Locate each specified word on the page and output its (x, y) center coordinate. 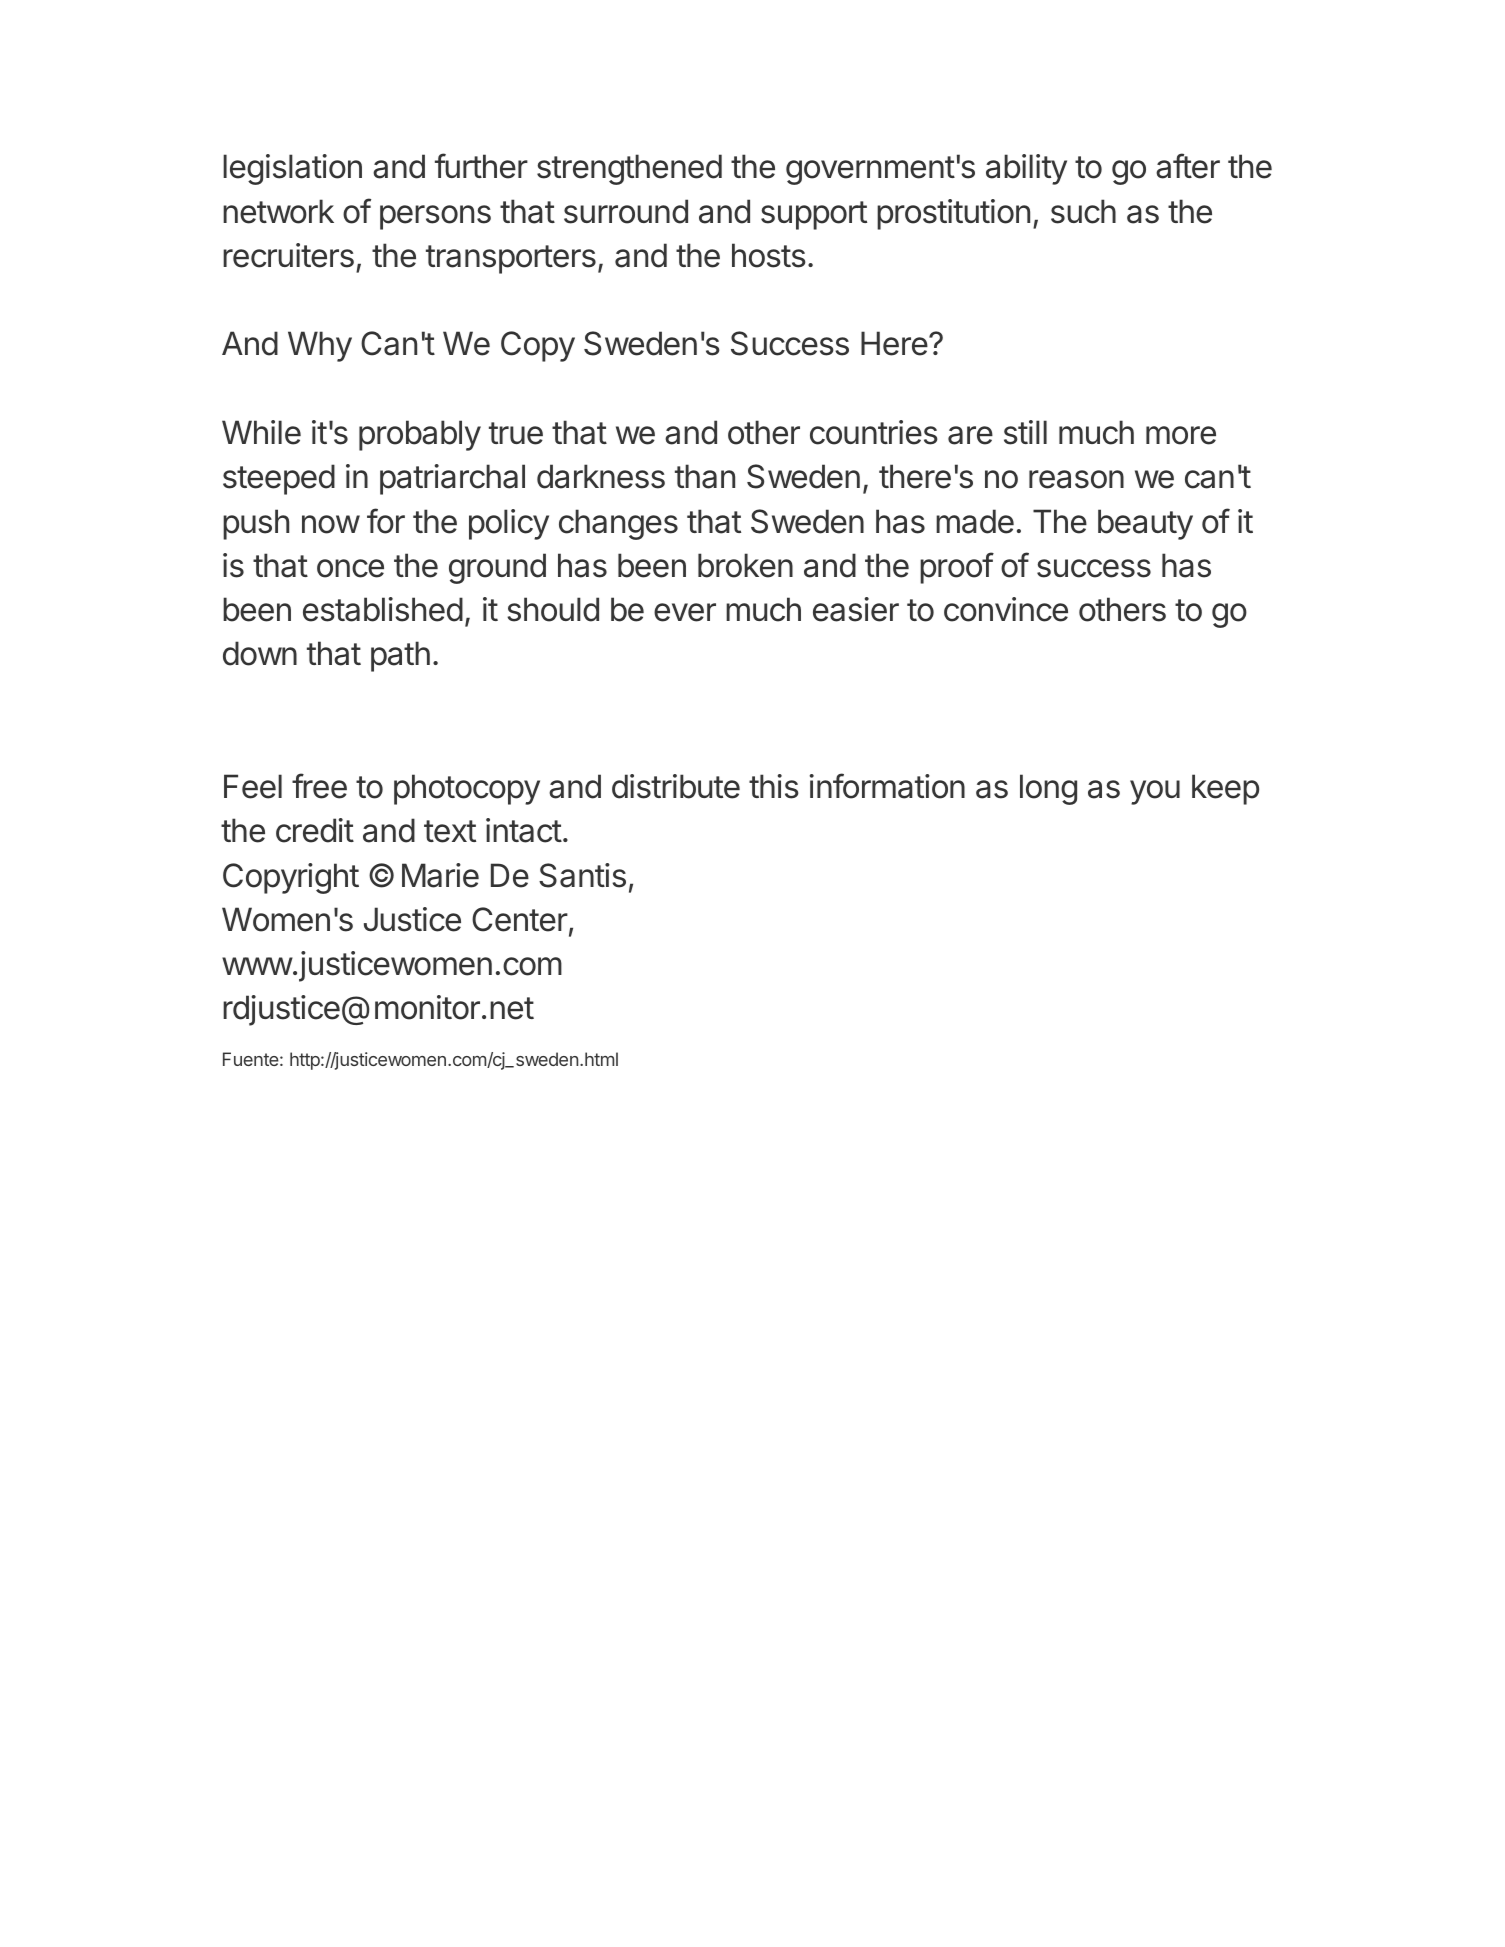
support (814, 215)
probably (420, 435)
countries (874, 432)
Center (520, 919)
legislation (292, 169)
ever (685, 612)
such (1083, 211)
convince (1006, 609)
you (1155, 792)
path (400, 656)
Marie (440, 875)
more (1181, 435)
